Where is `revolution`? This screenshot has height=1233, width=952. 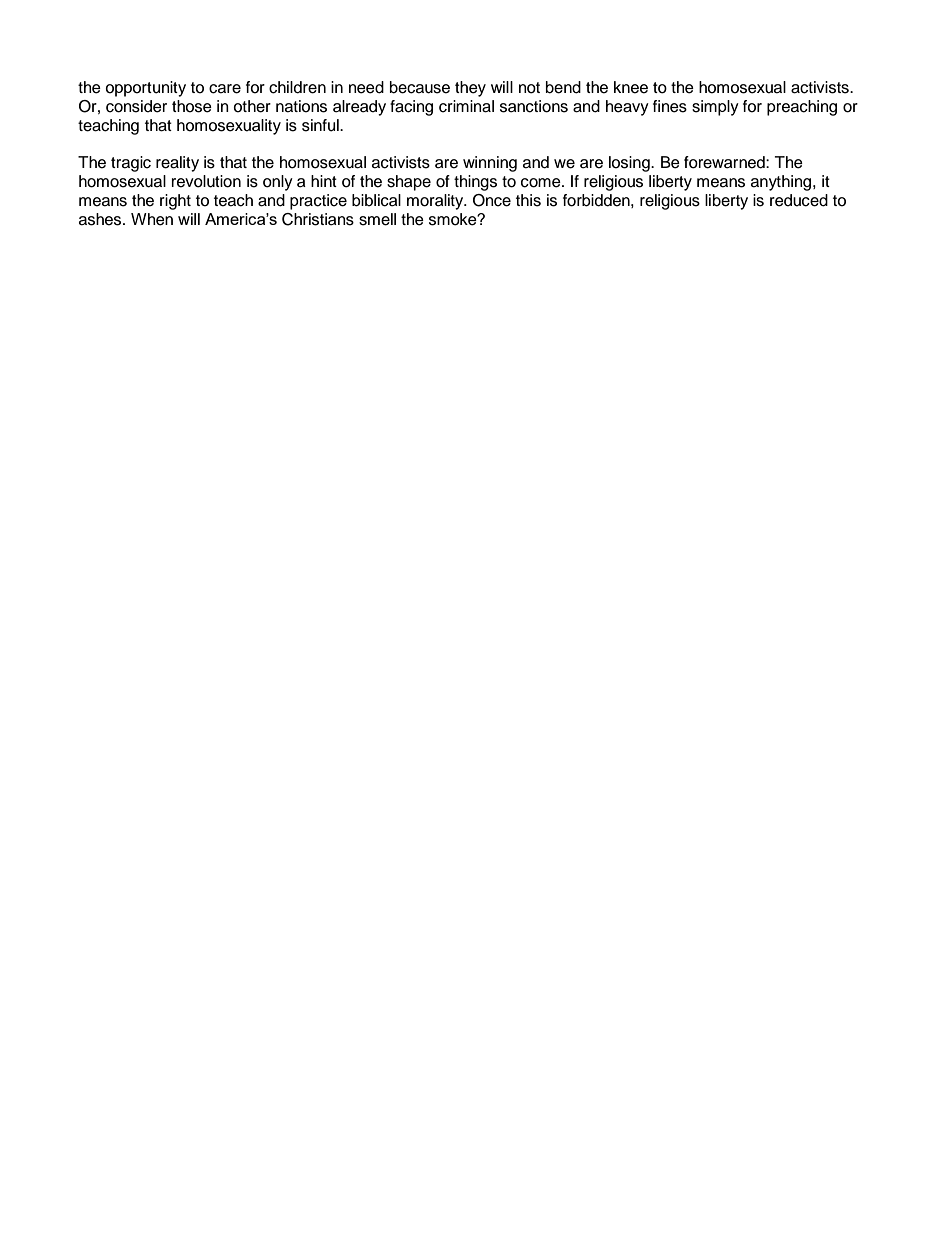
revolution is located at coordinates (206, 181).
